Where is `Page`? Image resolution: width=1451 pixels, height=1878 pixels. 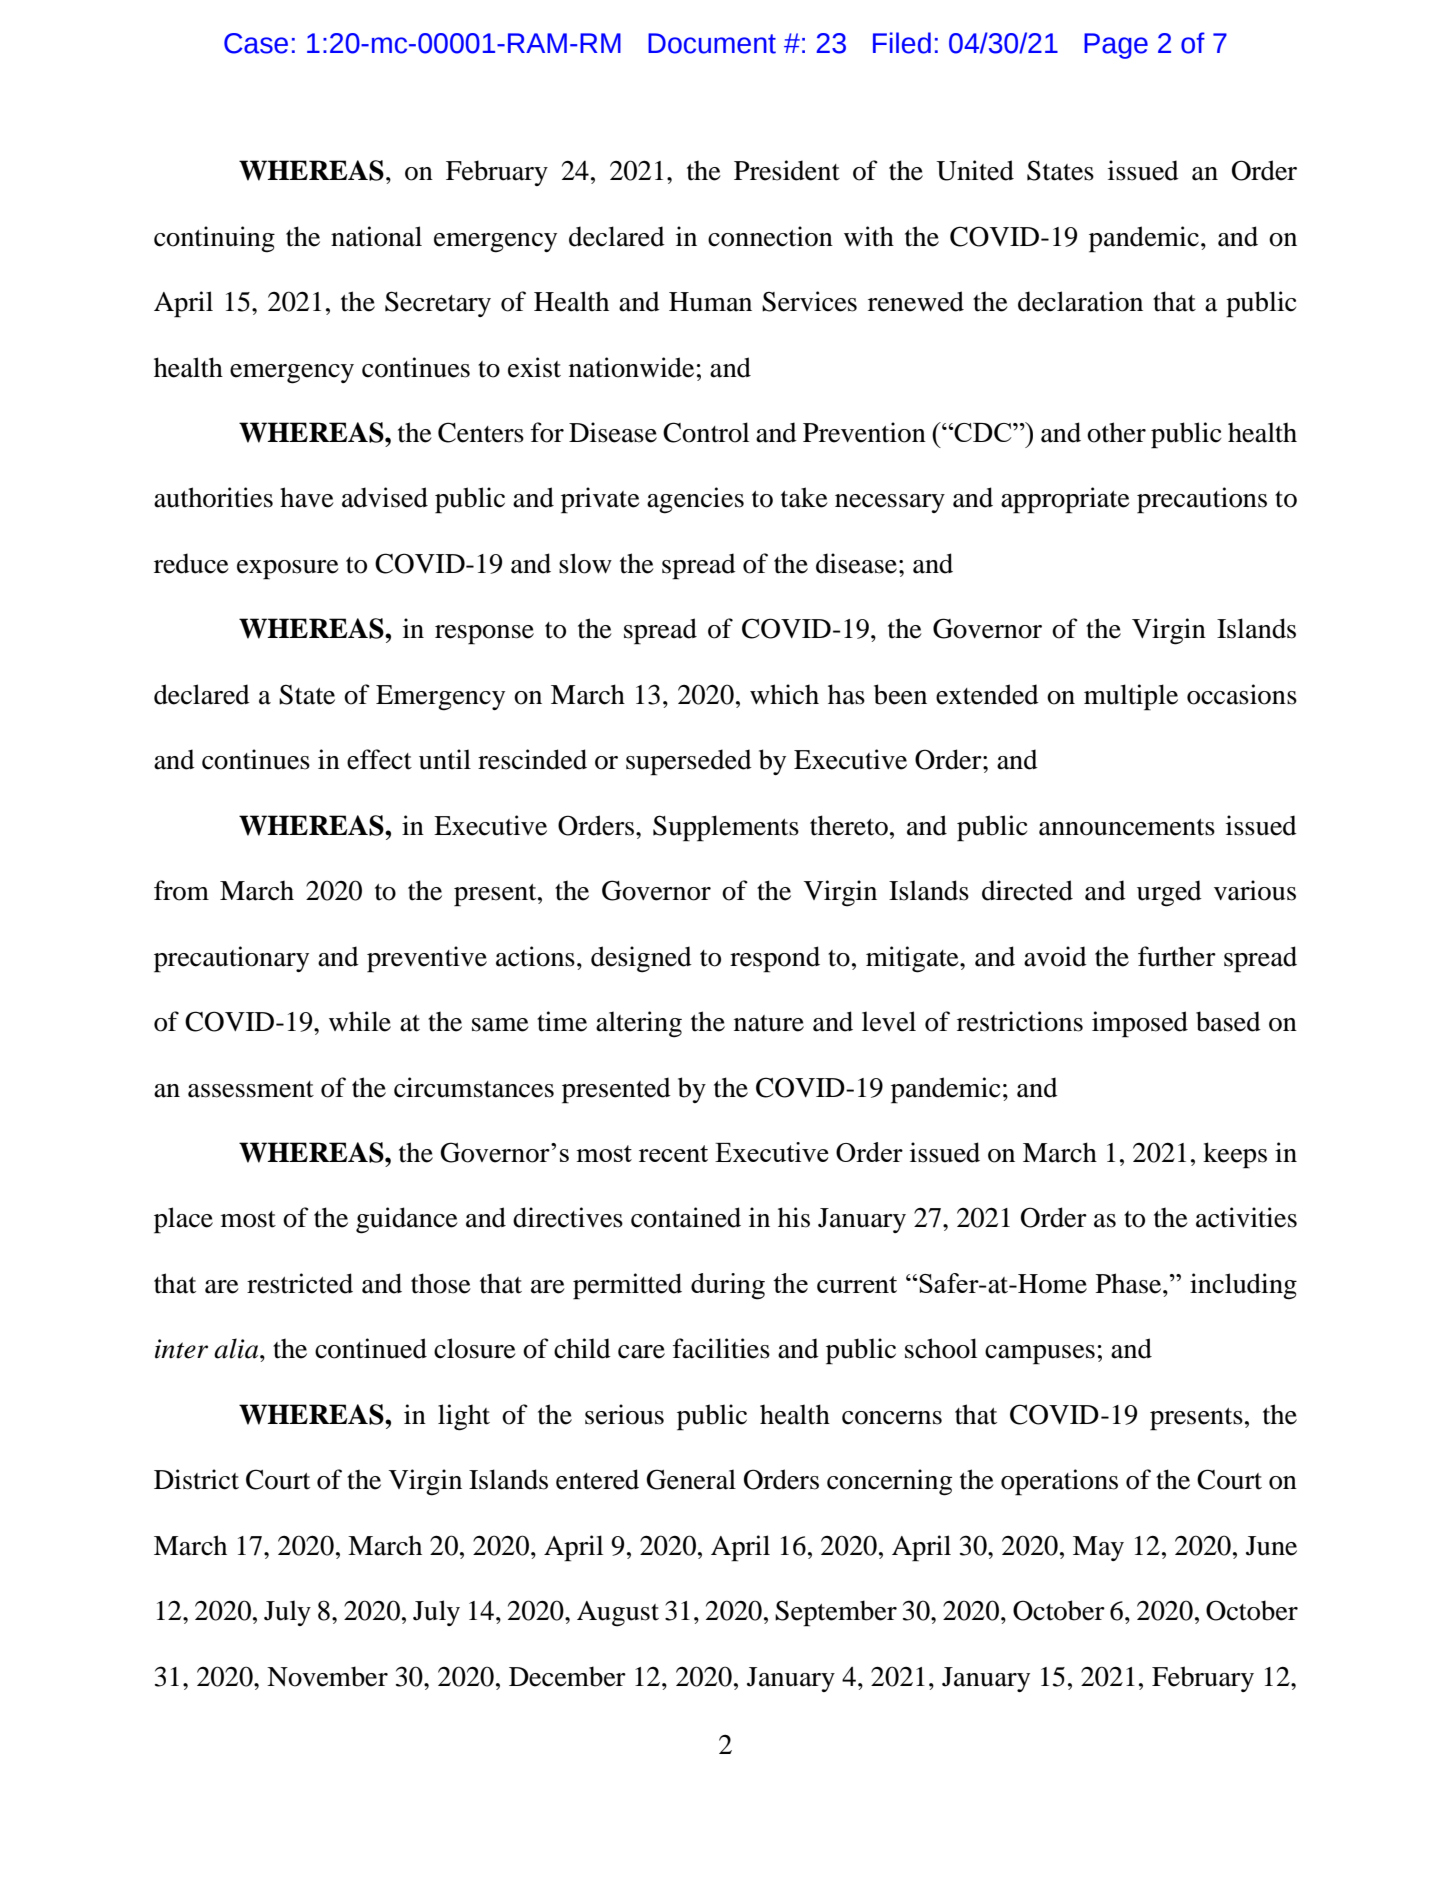
Page is located at coordinates (1116, 46).
